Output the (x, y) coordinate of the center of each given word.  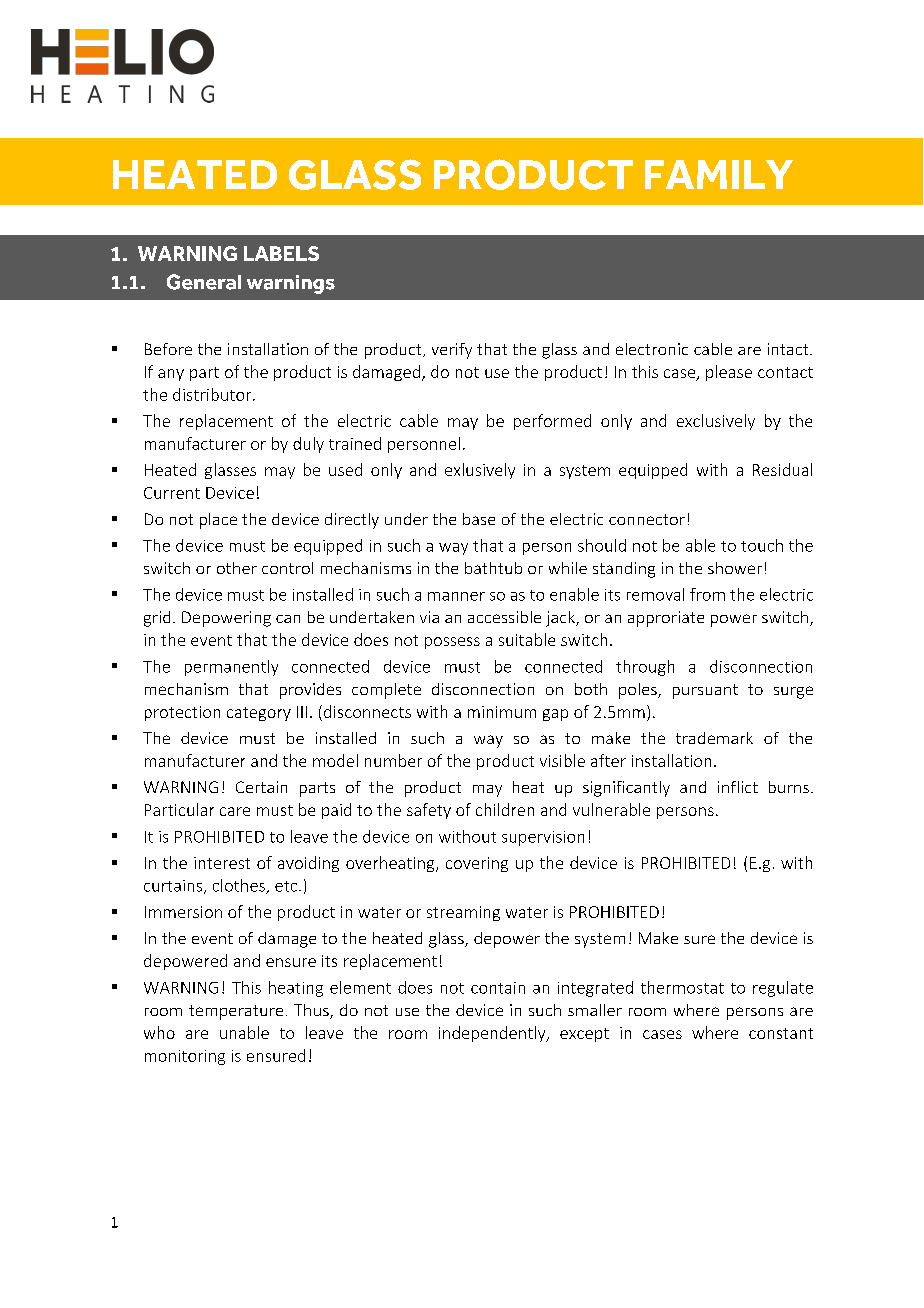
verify (452, 351)
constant (781, 1033)
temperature (236, 1012)
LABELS (281, 253)
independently (493, 1034)
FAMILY (719, 174)
